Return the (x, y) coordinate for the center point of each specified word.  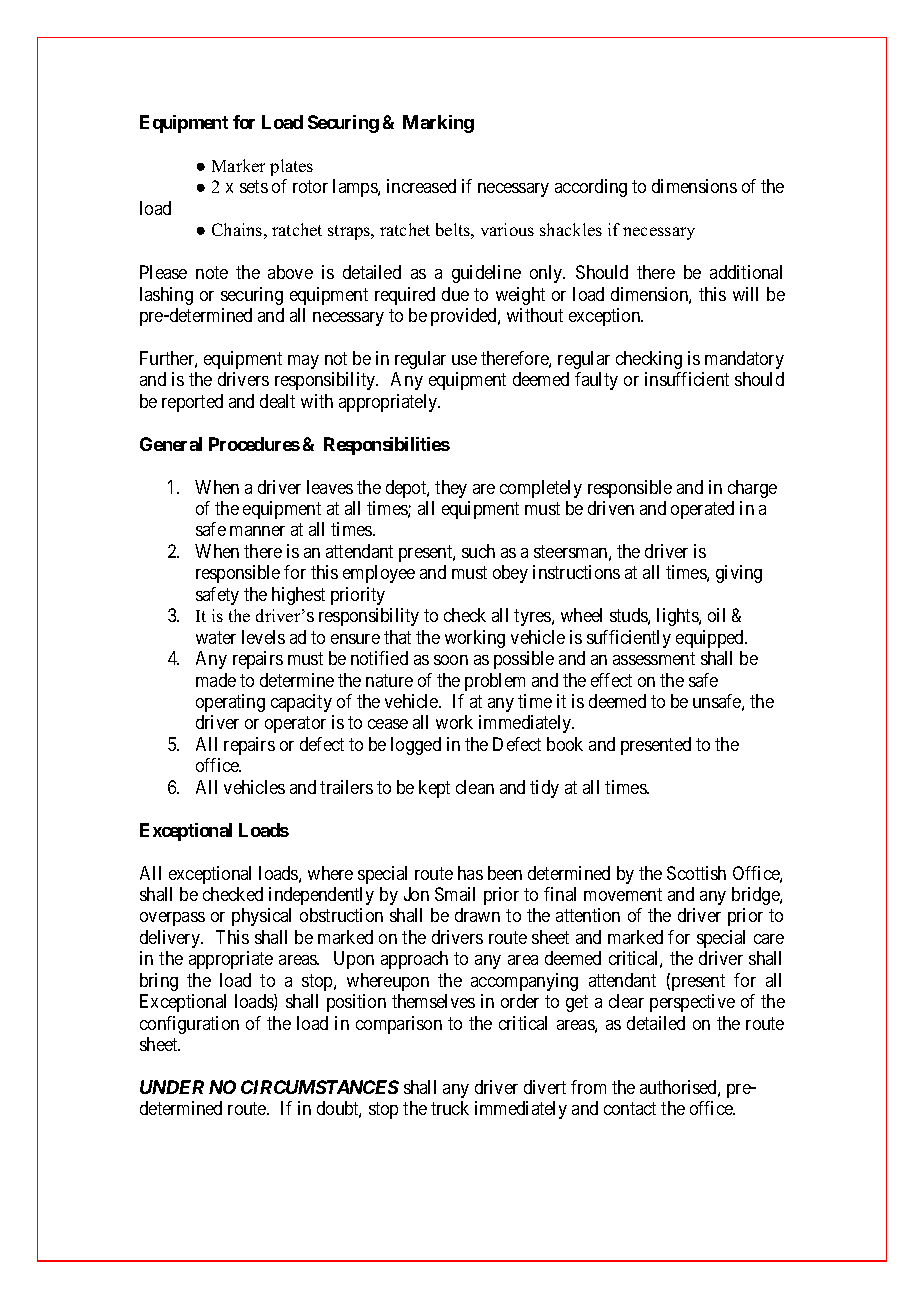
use (464, 360)
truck (450, 1108)
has (470, 873)
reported (192, 403)
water (216, 637)
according (591, 188)
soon (451, 660)
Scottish (696, 873)
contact (630, 1109)
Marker (238, 165)
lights (678, 617)
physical (261, 917)
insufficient (687, 379)
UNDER (172, 1087)
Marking (438, 124)
